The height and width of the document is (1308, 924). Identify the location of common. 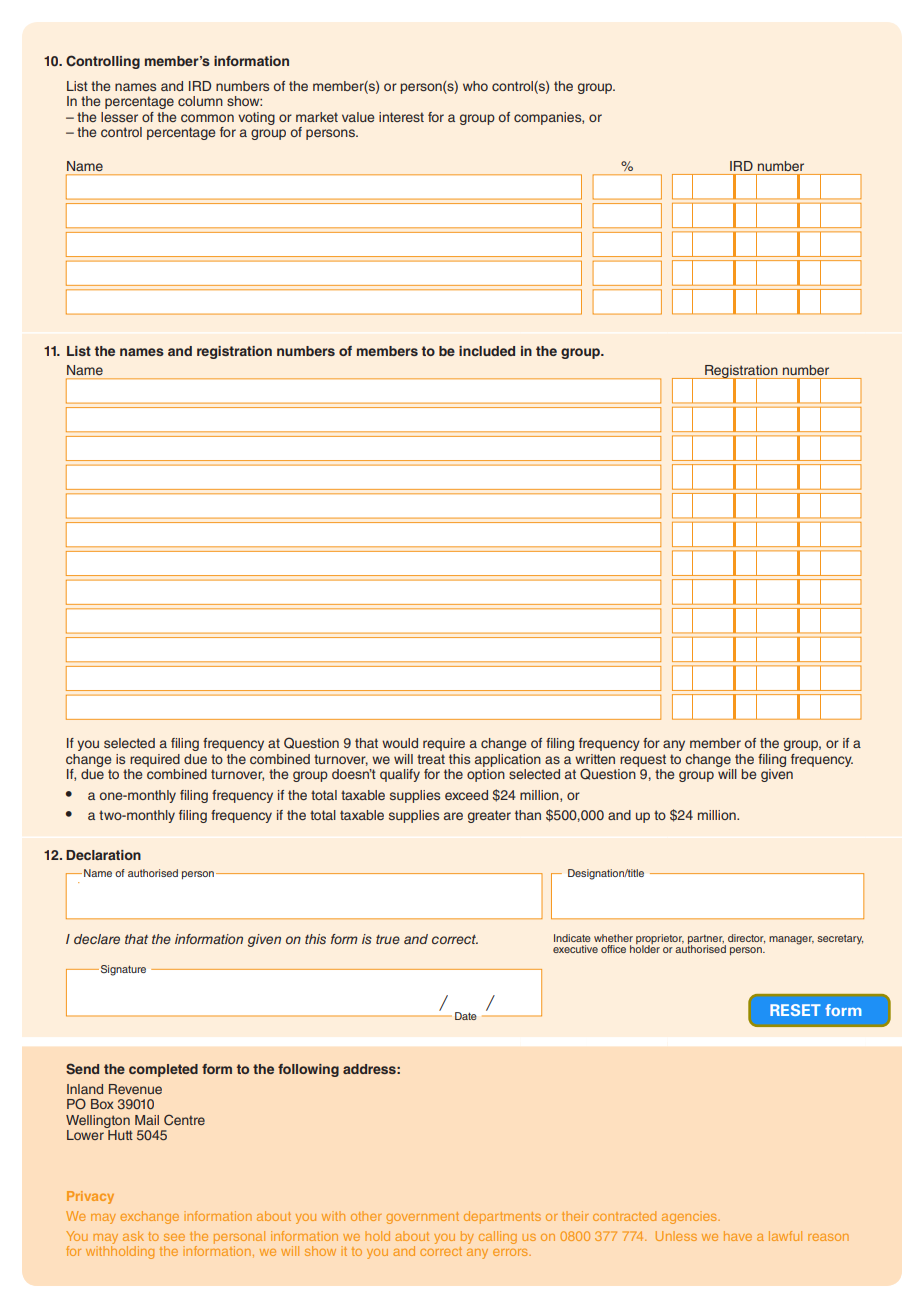
(207, 118).
